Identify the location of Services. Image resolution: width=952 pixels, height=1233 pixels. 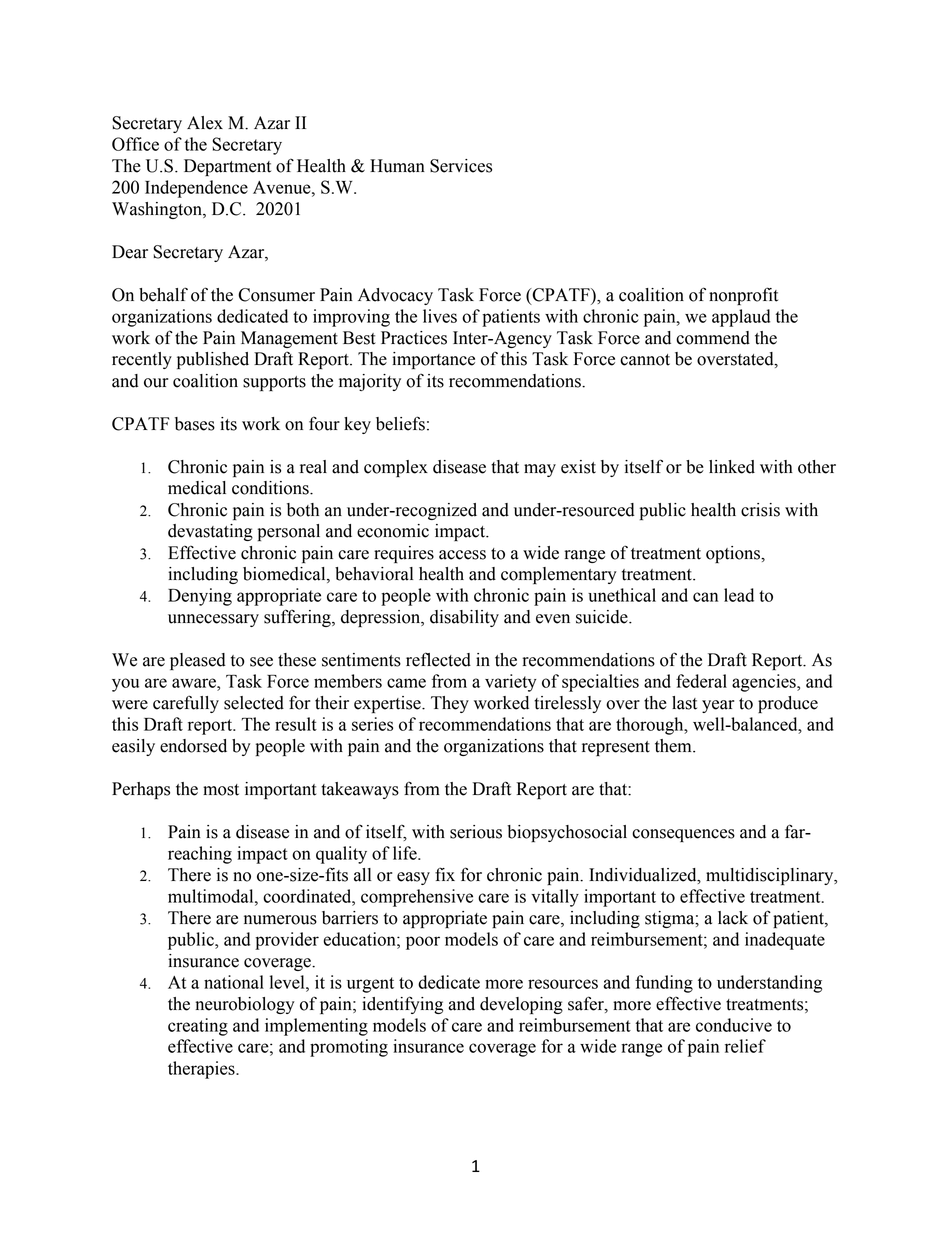
(461, 166).
